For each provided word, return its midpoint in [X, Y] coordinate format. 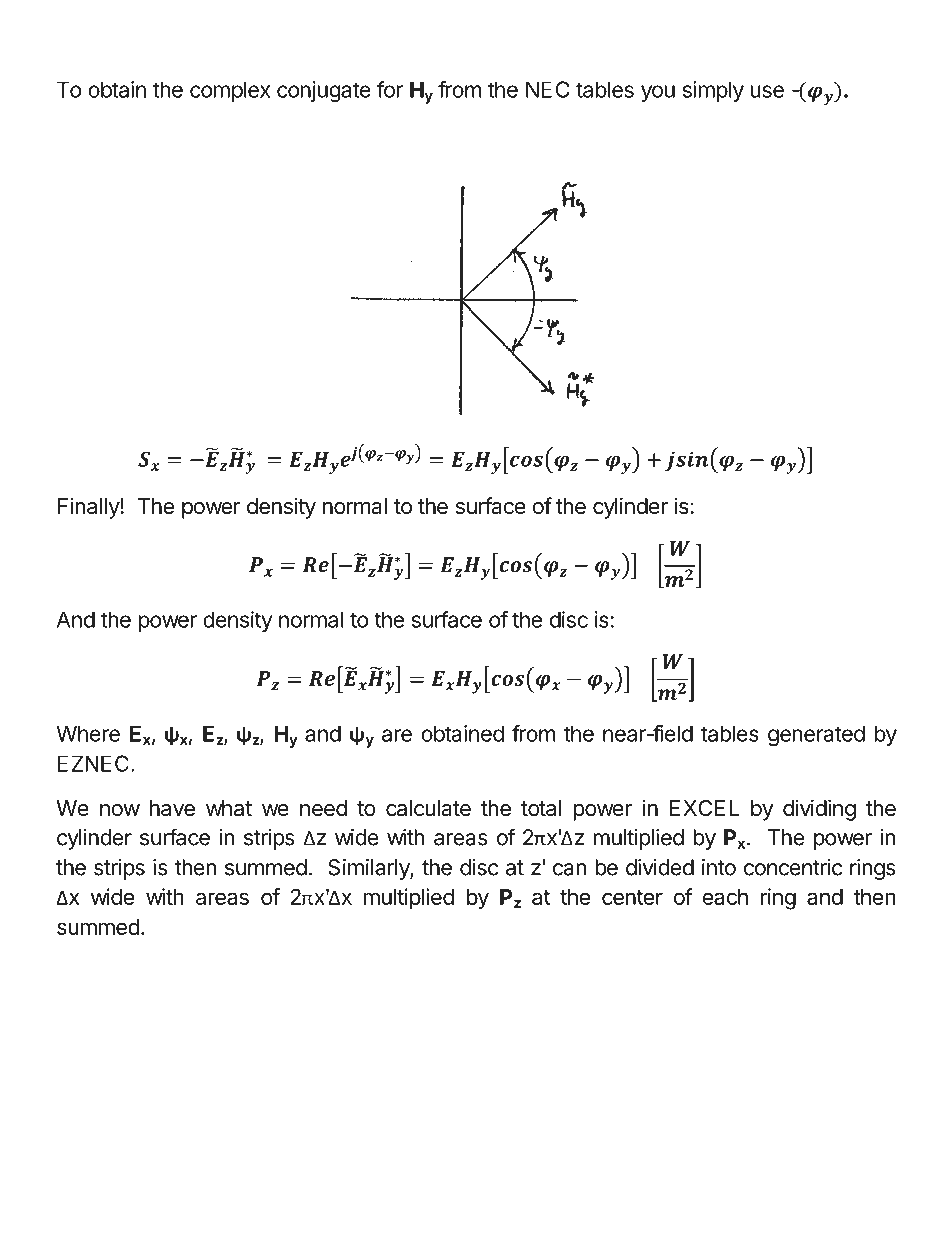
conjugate [324, 91]
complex [230, 91]
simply [713, 91]
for [390, 89]
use [767, 91]
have [172, 808]
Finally [89, 508]
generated [816, 735]
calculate [428, 808]
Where [88, 733]
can [570, 869]
